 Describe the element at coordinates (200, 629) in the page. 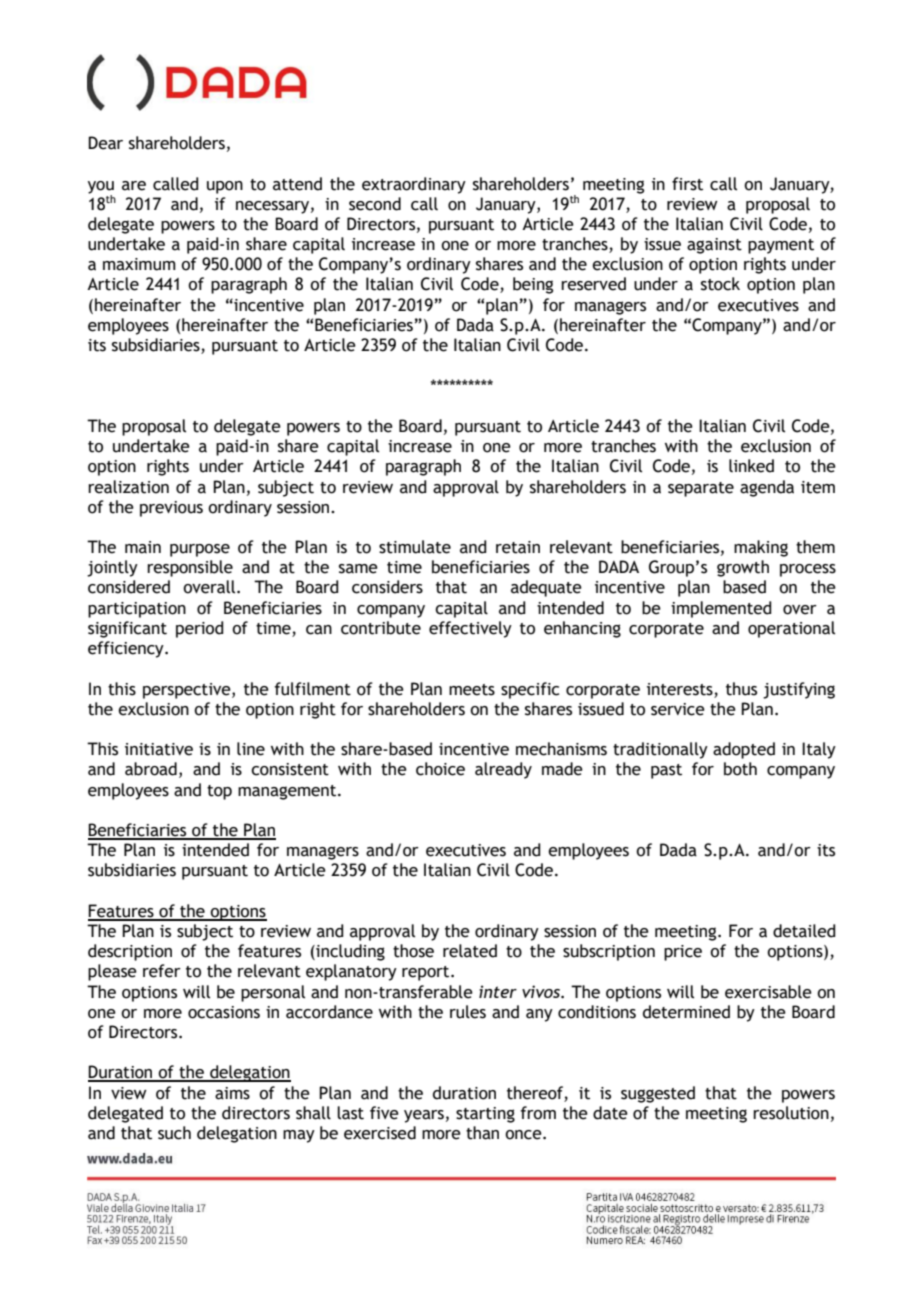

I see `period` at that location.
